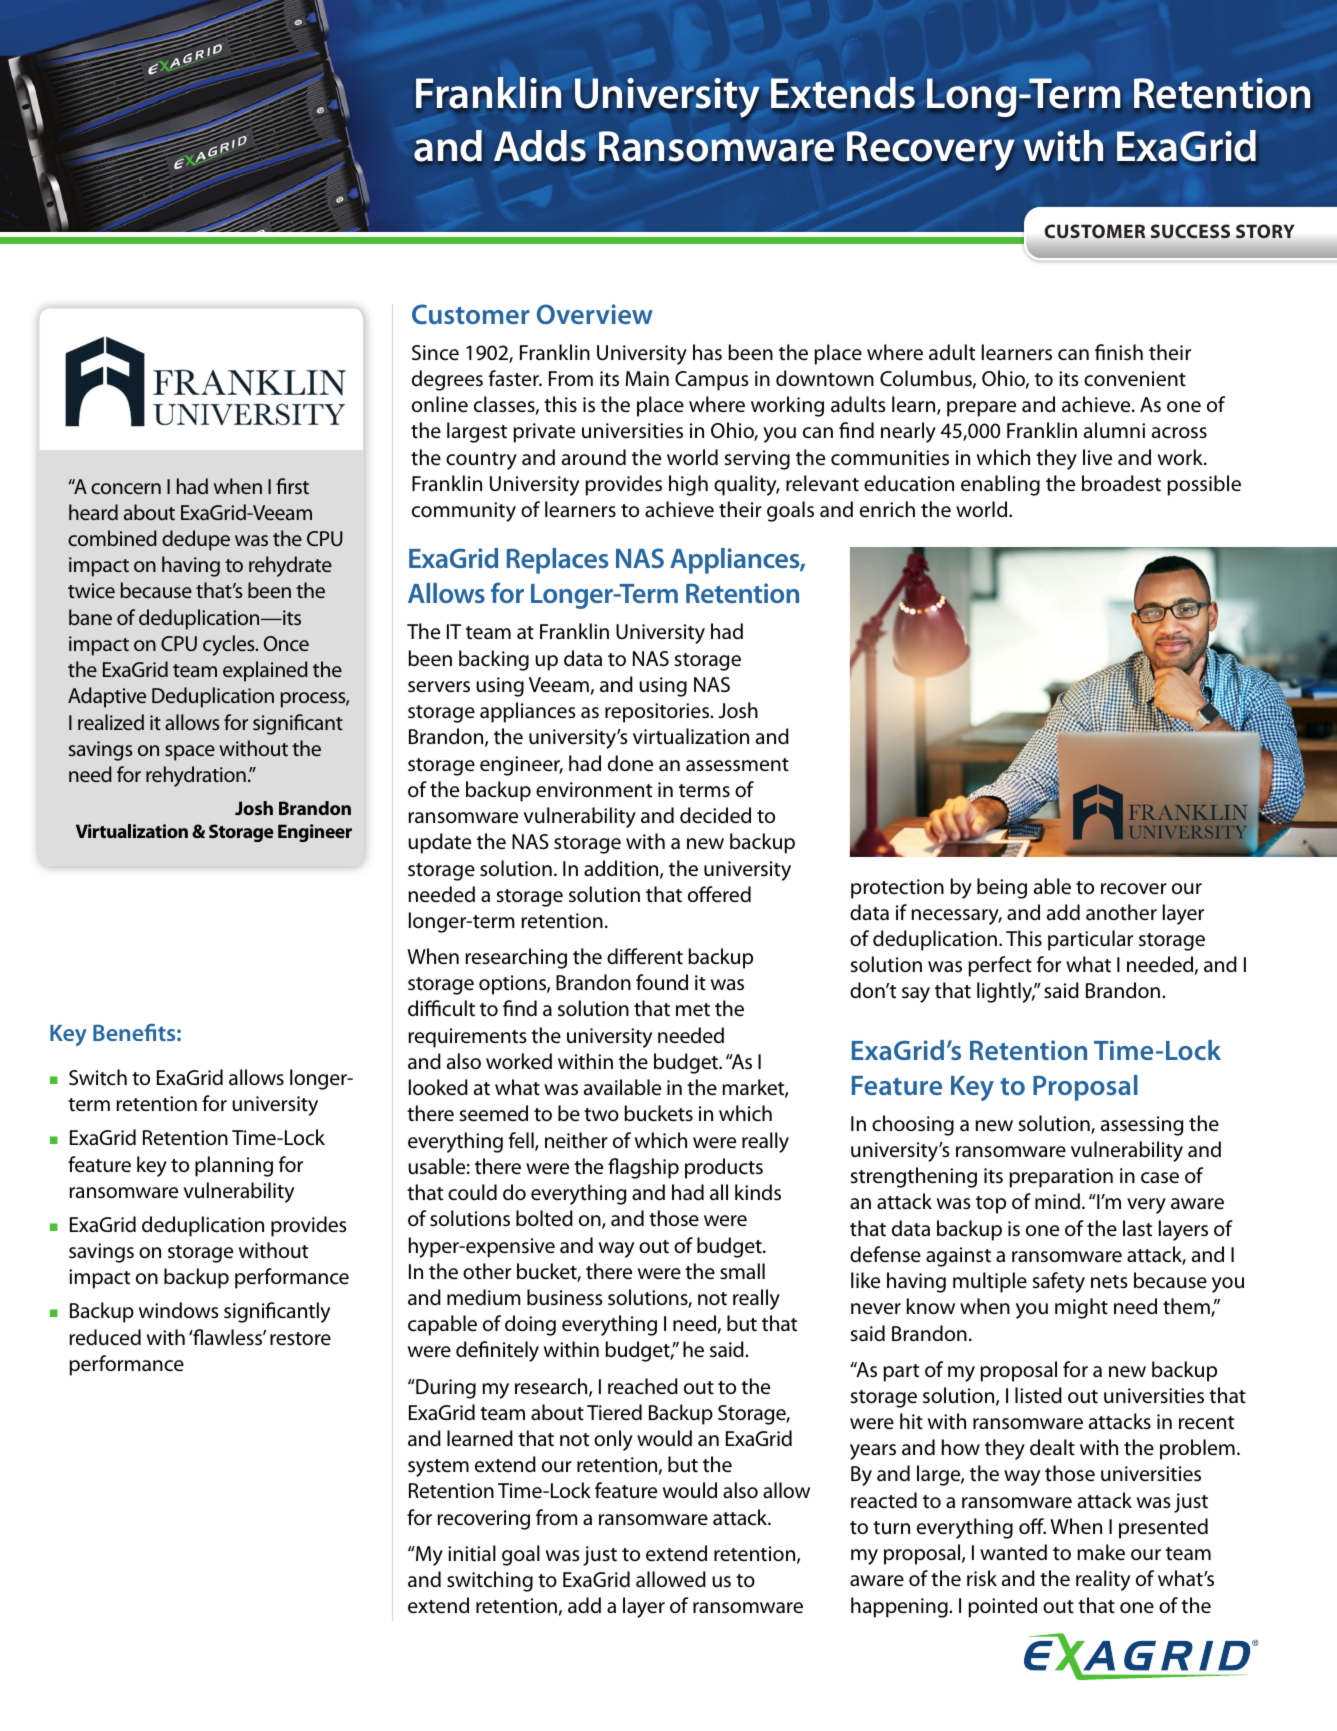  I want to click on Overview, so click(595, 314).
